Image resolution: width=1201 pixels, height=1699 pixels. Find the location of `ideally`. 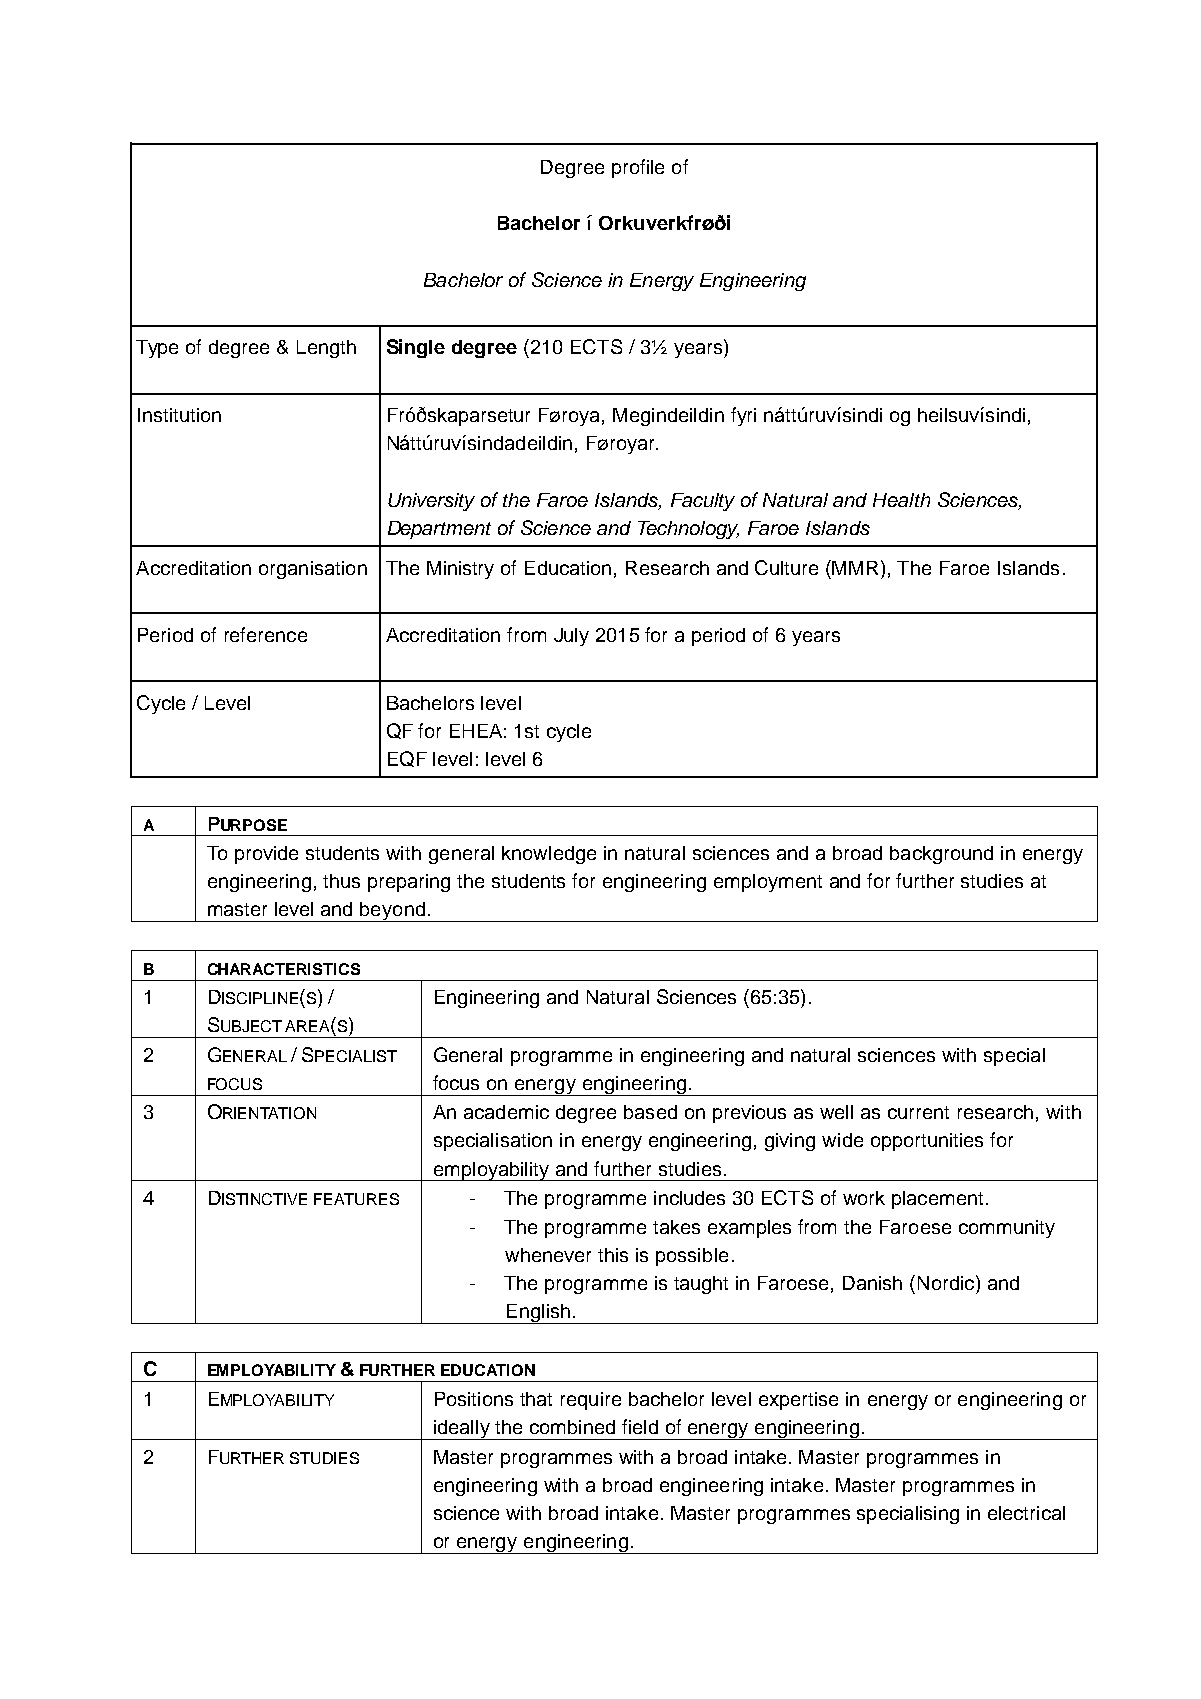

ideally is located at coordinates (462, 1430).
